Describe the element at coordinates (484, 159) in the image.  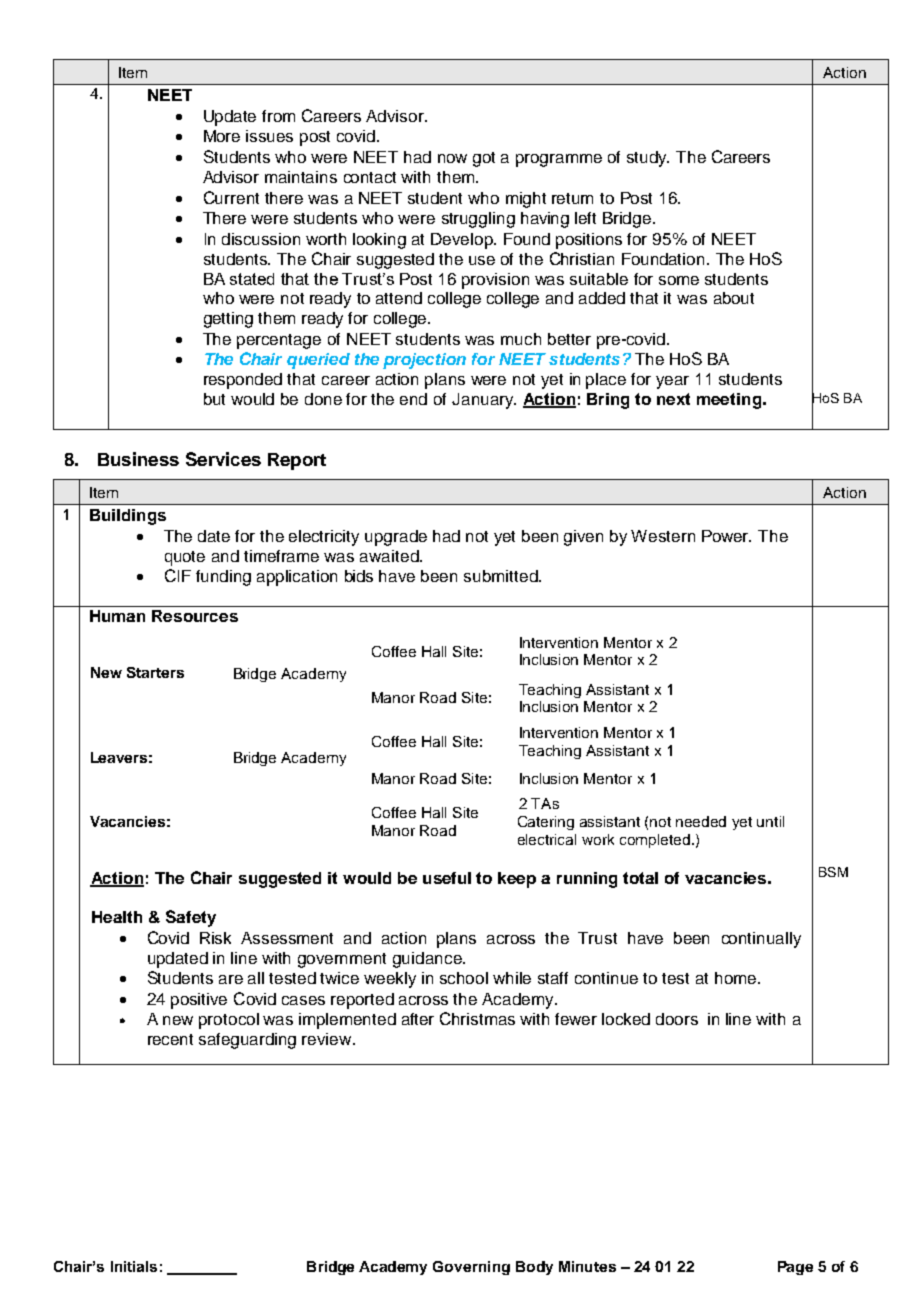
I see `got` at that location.
